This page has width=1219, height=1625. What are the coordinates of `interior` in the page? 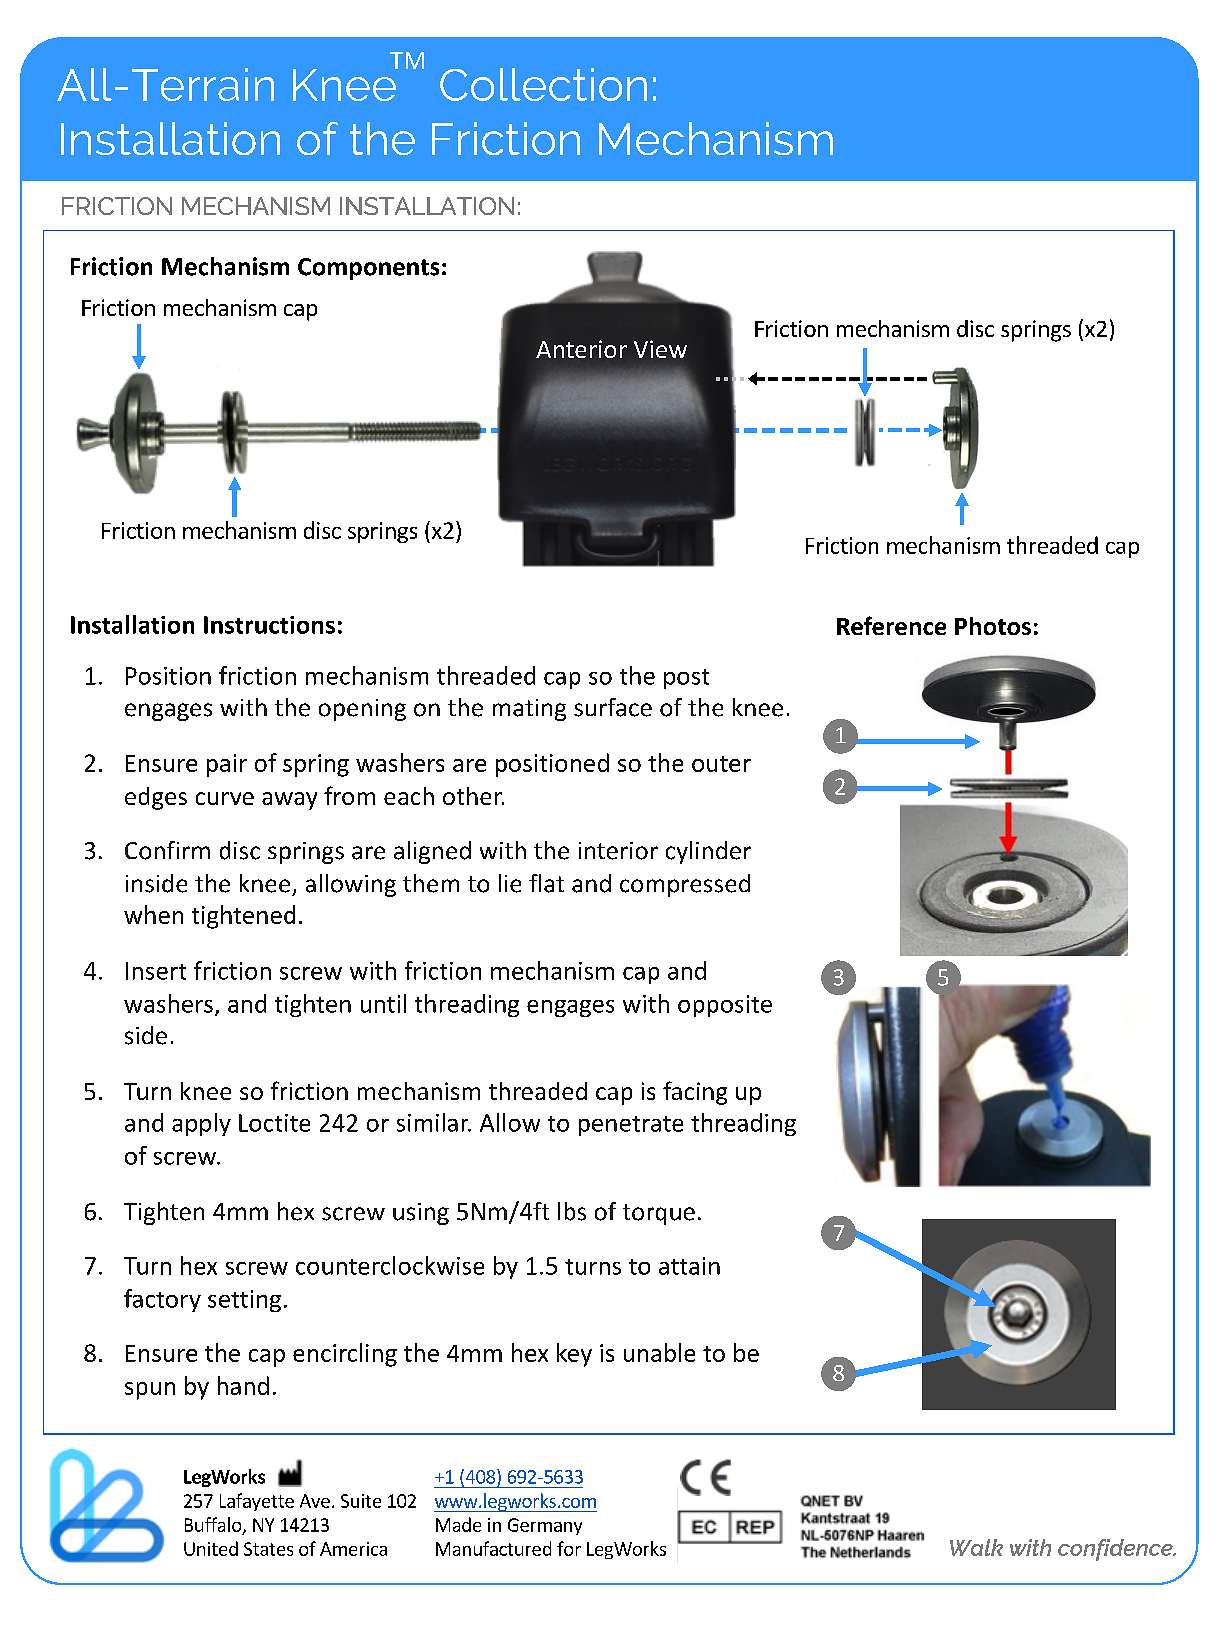 It's located at (618, 851).
